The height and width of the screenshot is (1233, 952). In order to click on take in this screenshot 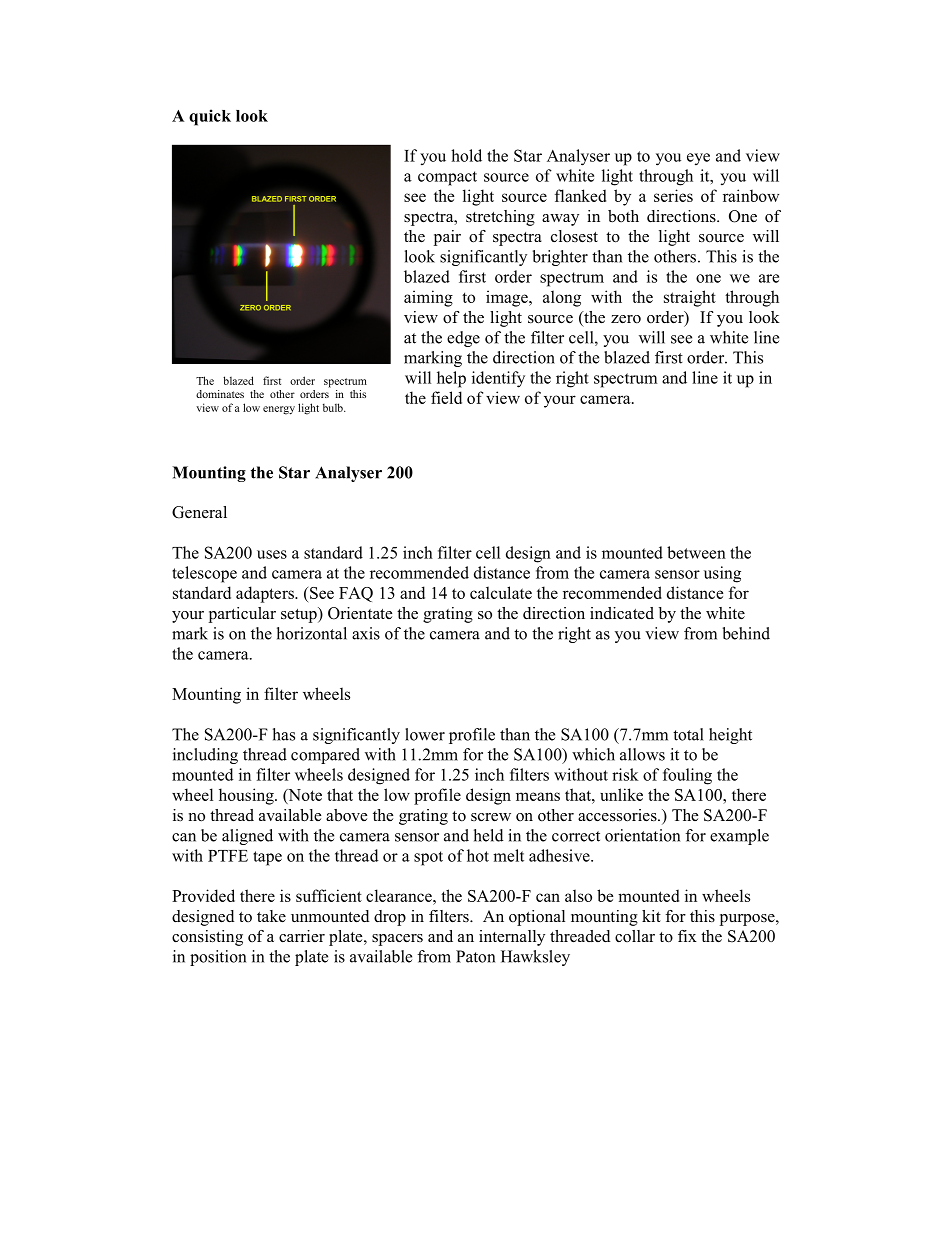, I will do `click(271, 916)`.
